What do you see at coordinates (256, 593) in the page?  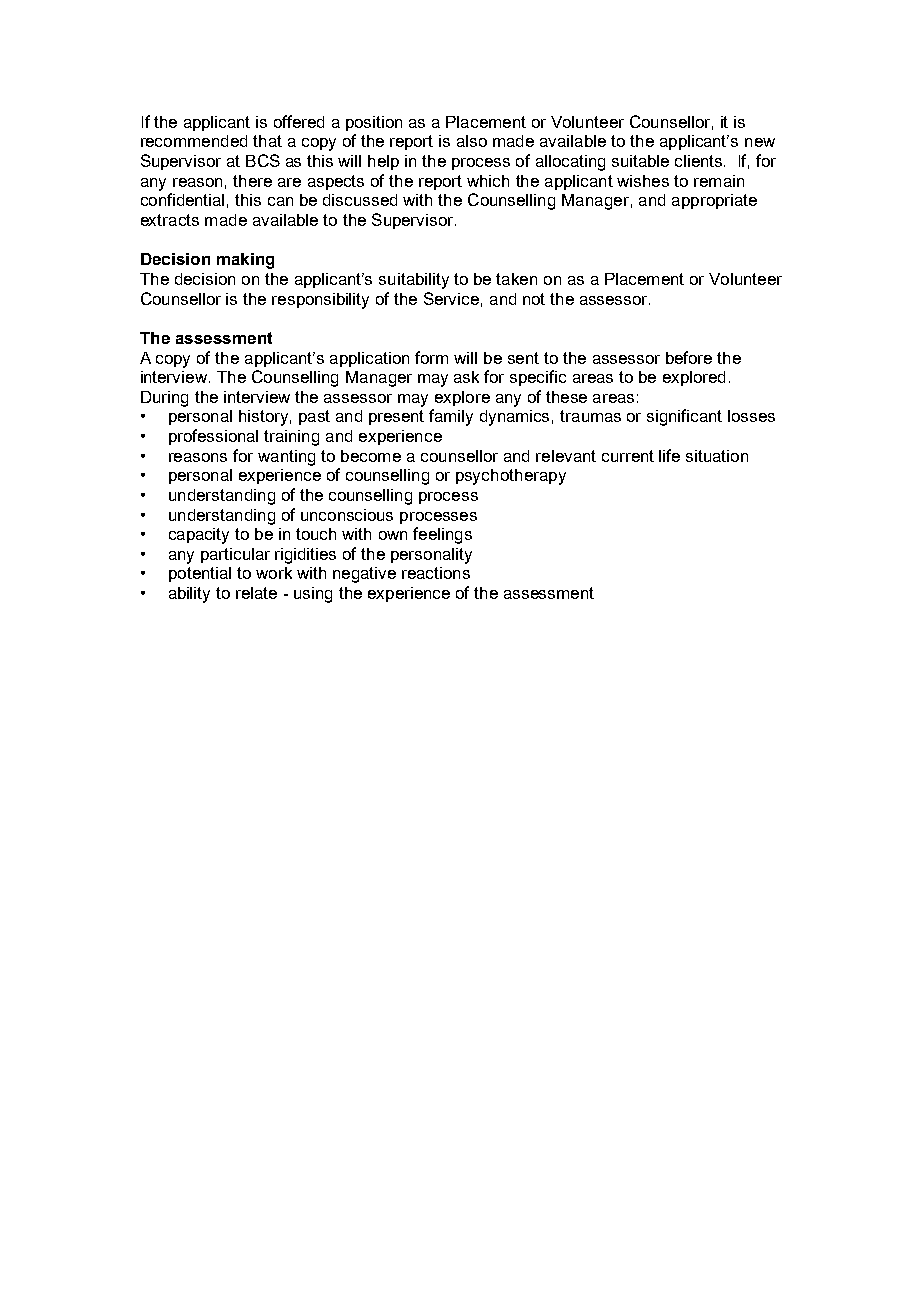 I see `relate` at bounding box center [256, 593].
